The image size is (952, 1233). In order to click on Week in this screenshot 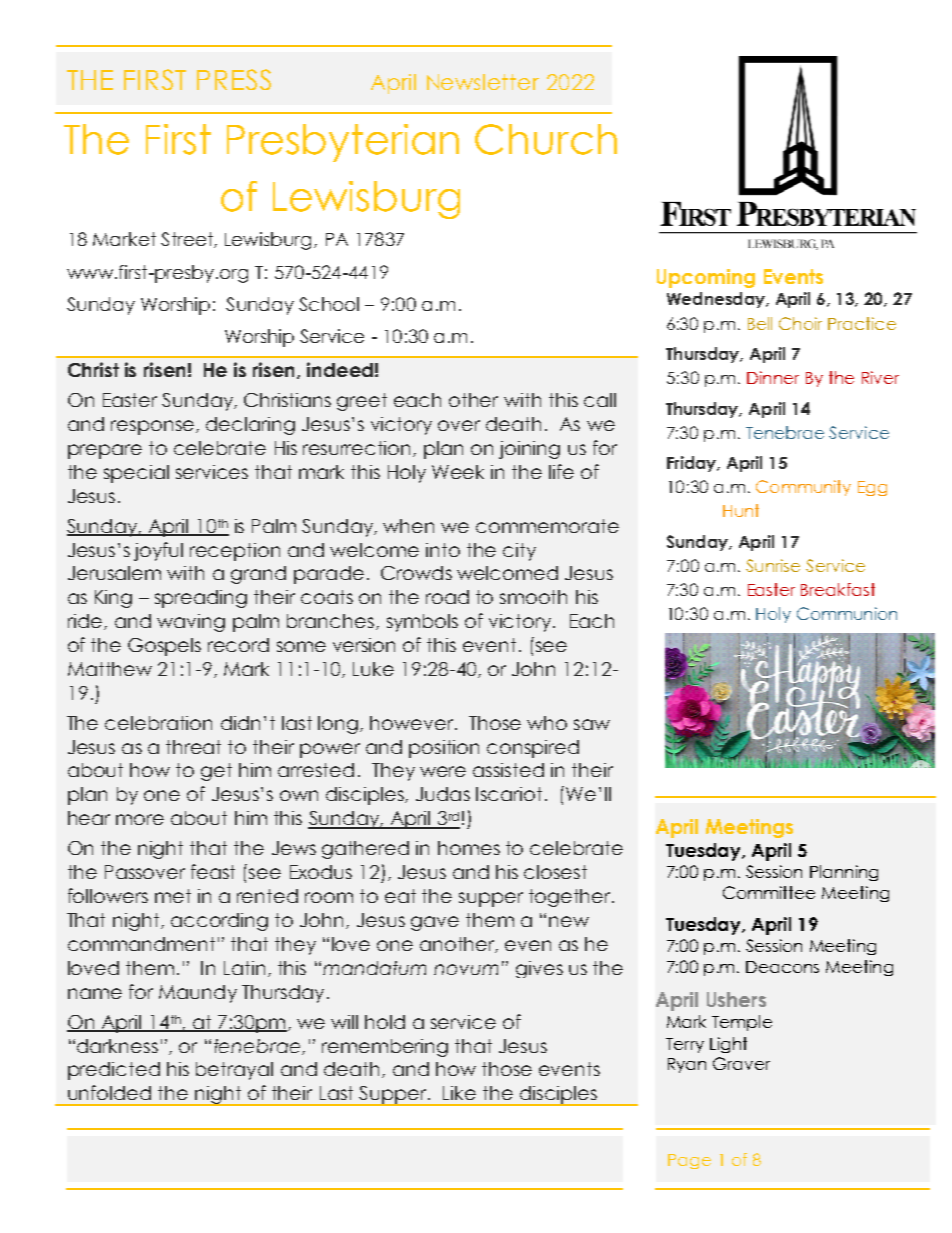, I will do `click(458, 472)`.
